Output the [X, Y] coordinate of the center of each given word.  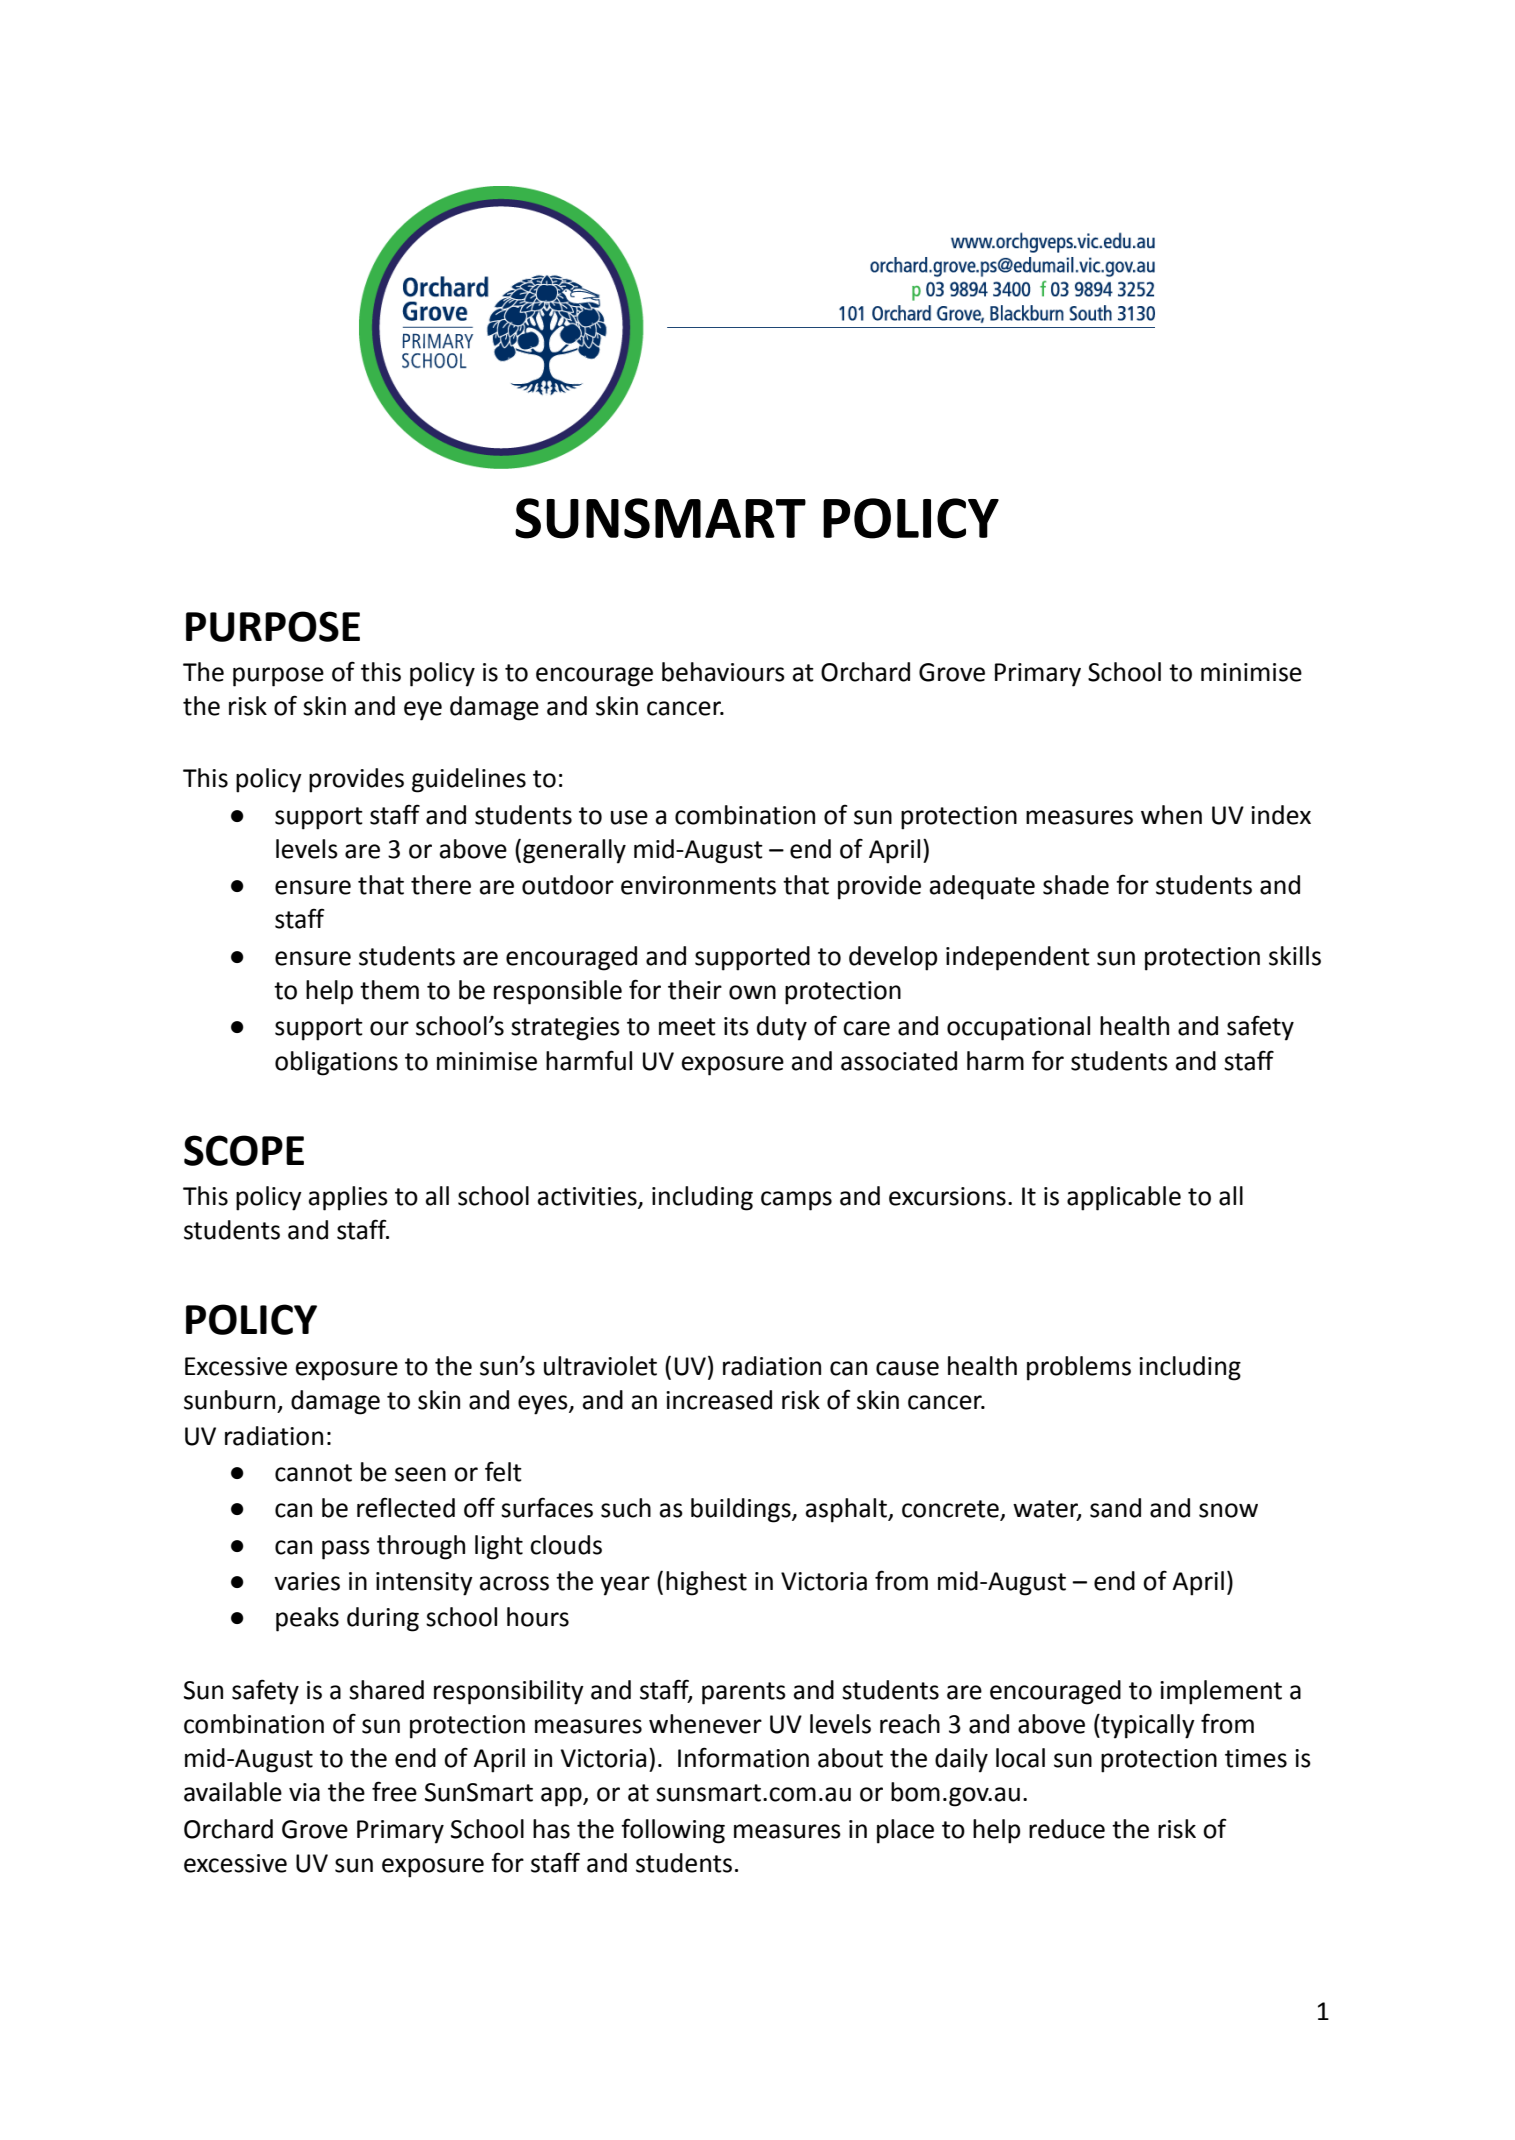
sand [1115, 1508]
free [394, 1791]
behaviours [723, 672]
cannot [313, 1473]
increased [719, 1400]
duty [782, 1028]
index [1281, 815]
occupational [1018, 1028]
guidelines [469, 780]
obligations [336, 1063]
